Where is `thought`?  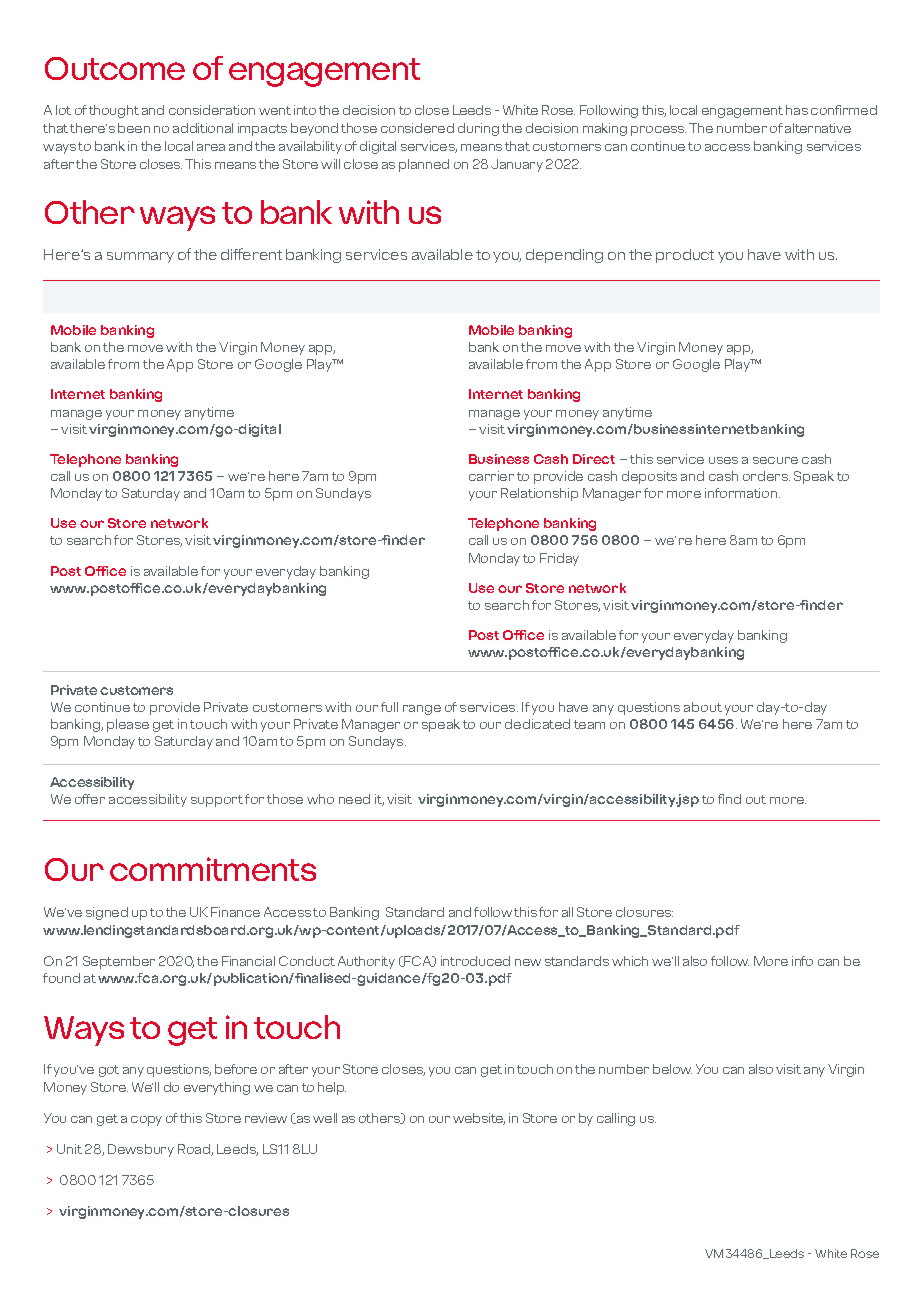 thought is located at coordinates (114, 111).
